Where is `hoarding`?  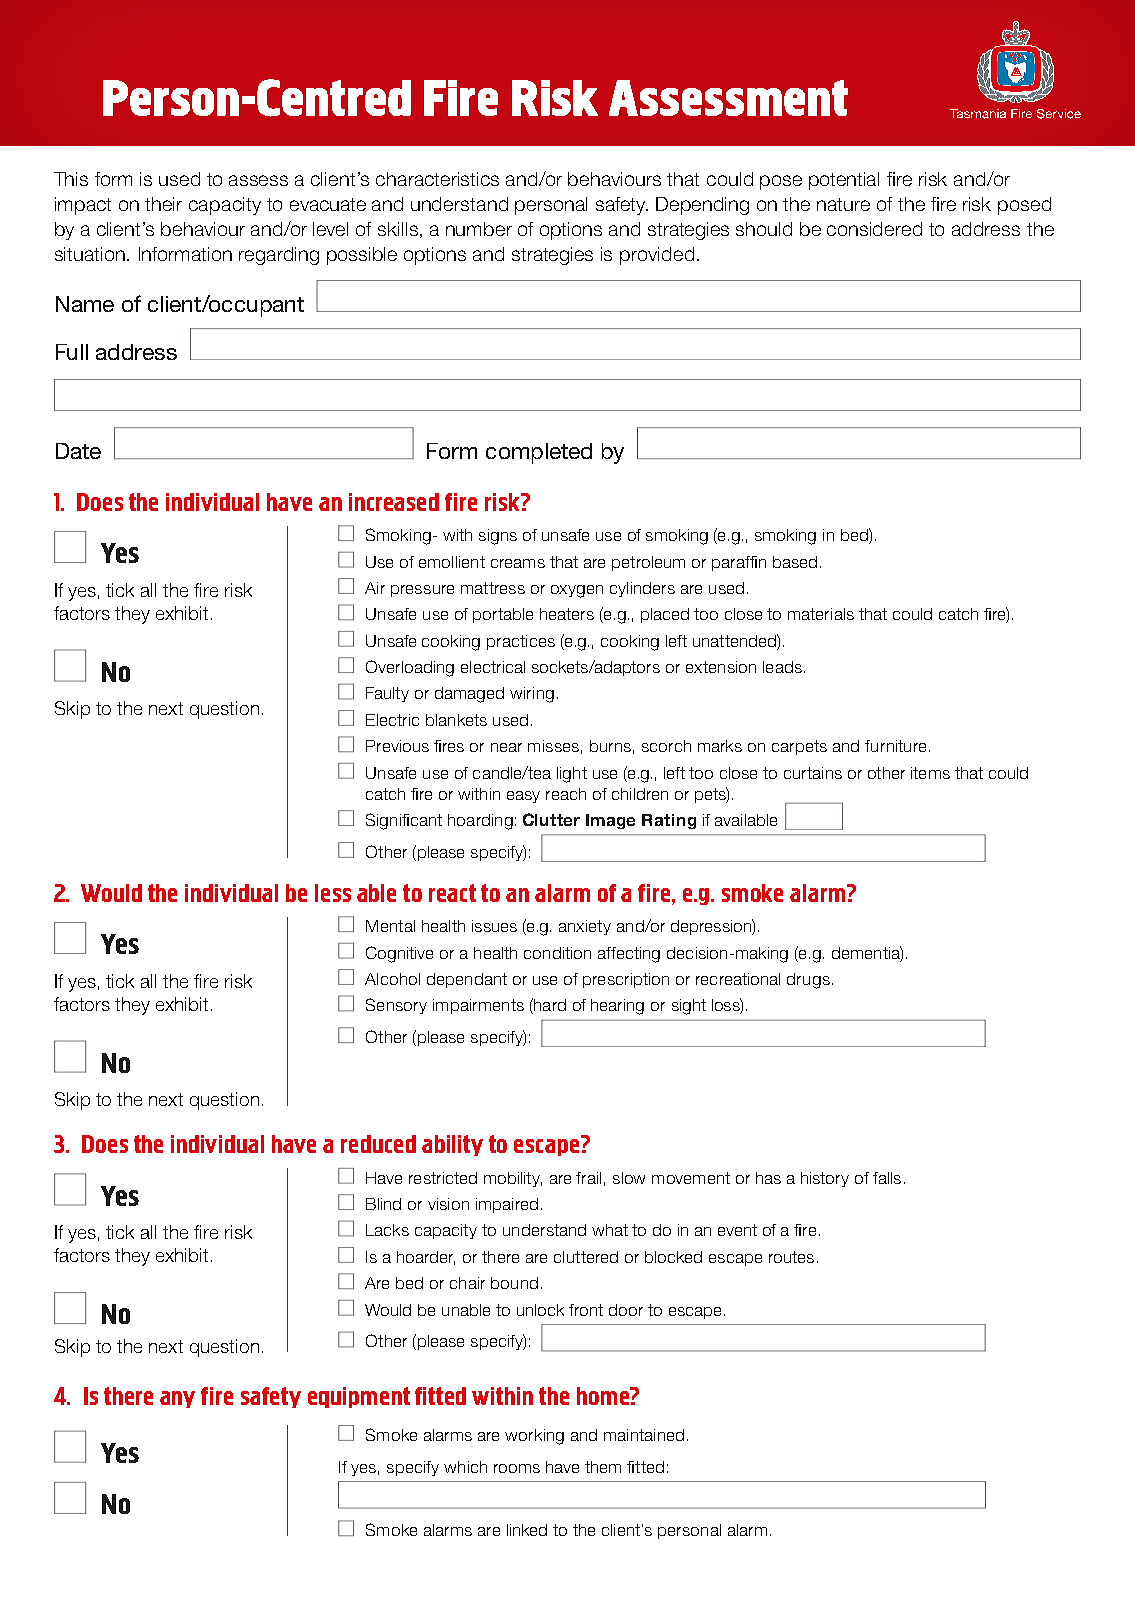 hoarding is located at coordinates (480, 822).
